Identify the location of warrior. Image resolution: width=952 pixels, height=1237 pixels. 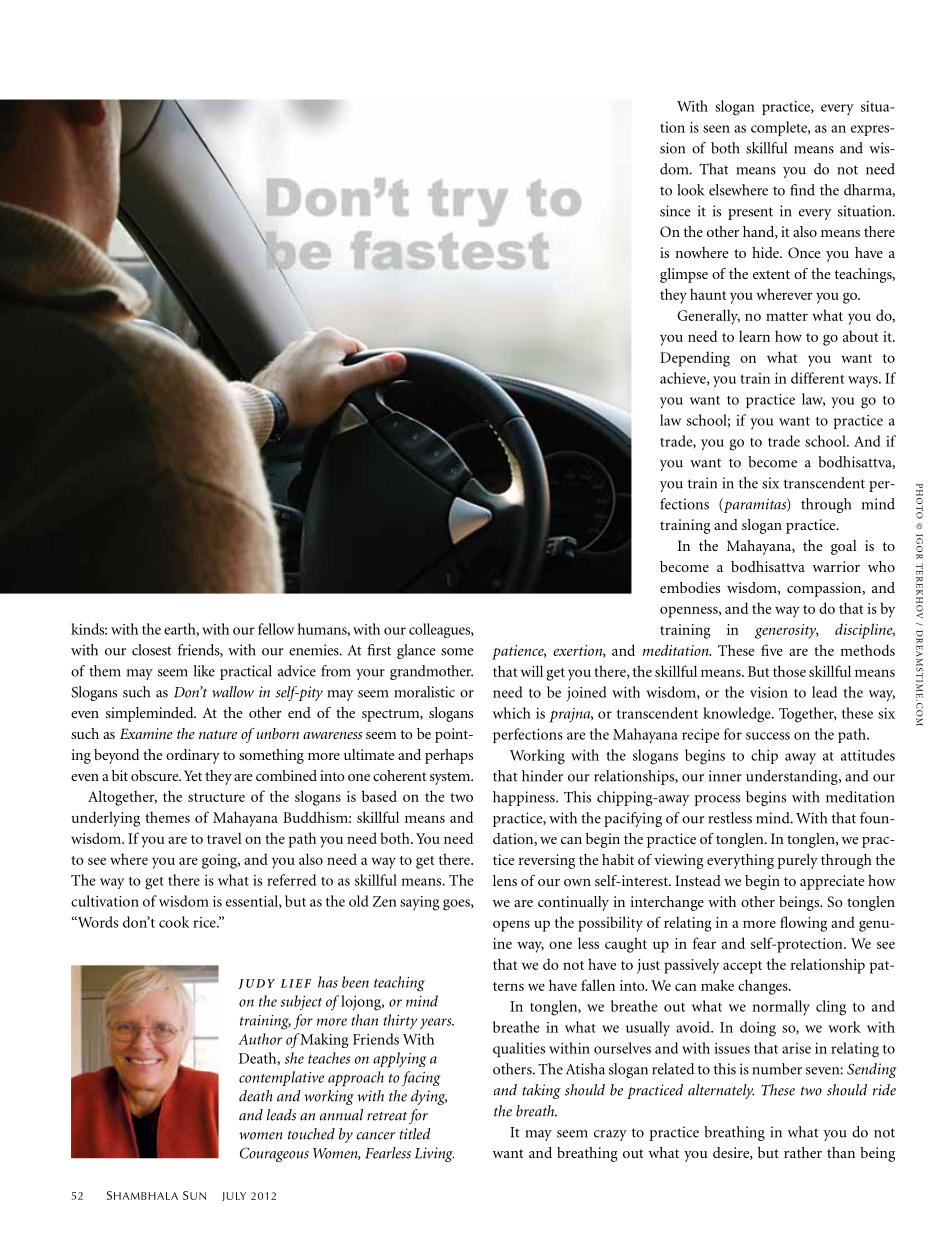
(836, 566).
